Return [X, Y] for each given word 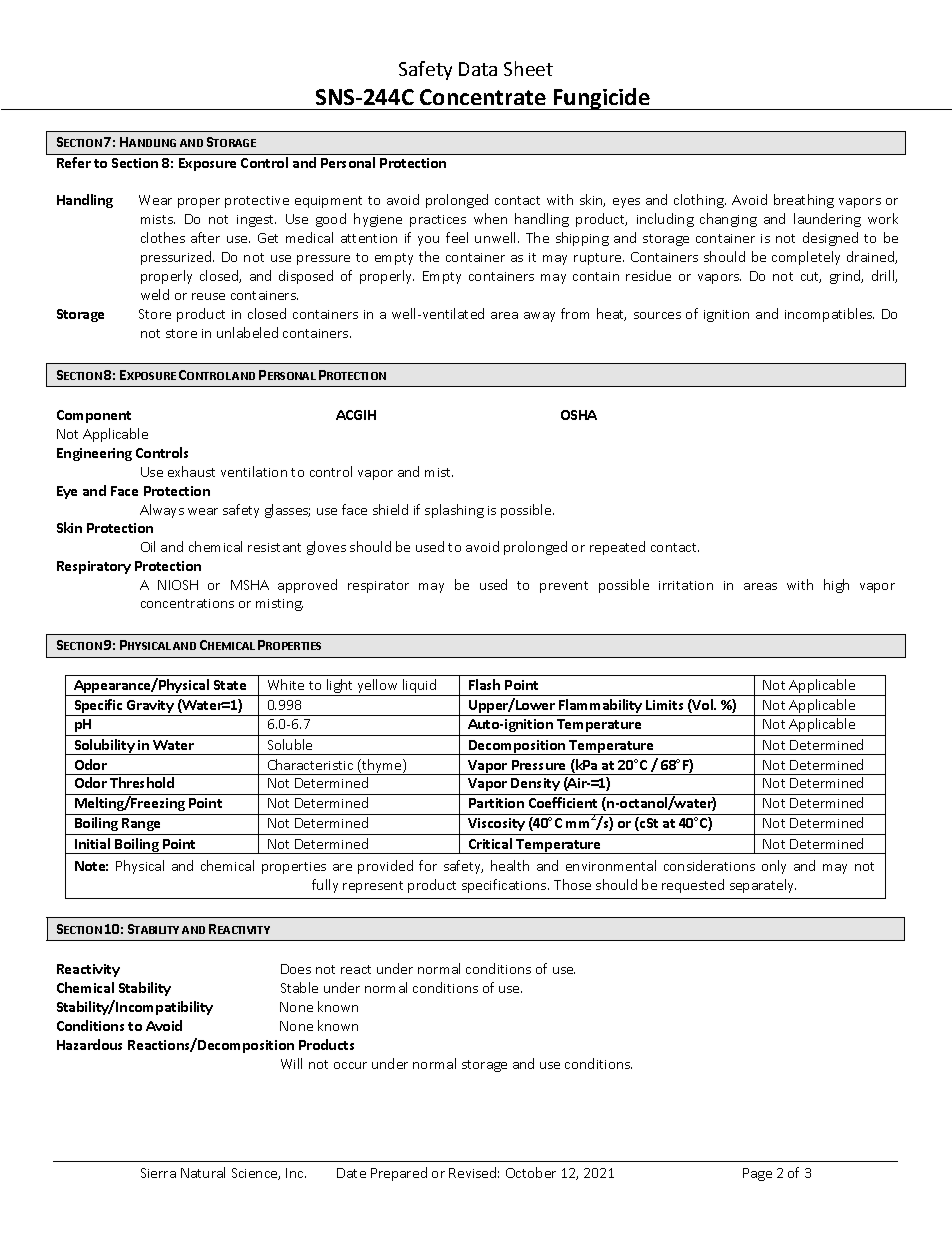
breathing [804, 201]
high [836, 586]
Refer [74, 162]
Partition [496, 803]
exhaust [191, 471]
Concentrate [483, 97]
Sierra [158, 1173]
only [774, 867]
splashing [454, 511]
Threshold [142, 782]
